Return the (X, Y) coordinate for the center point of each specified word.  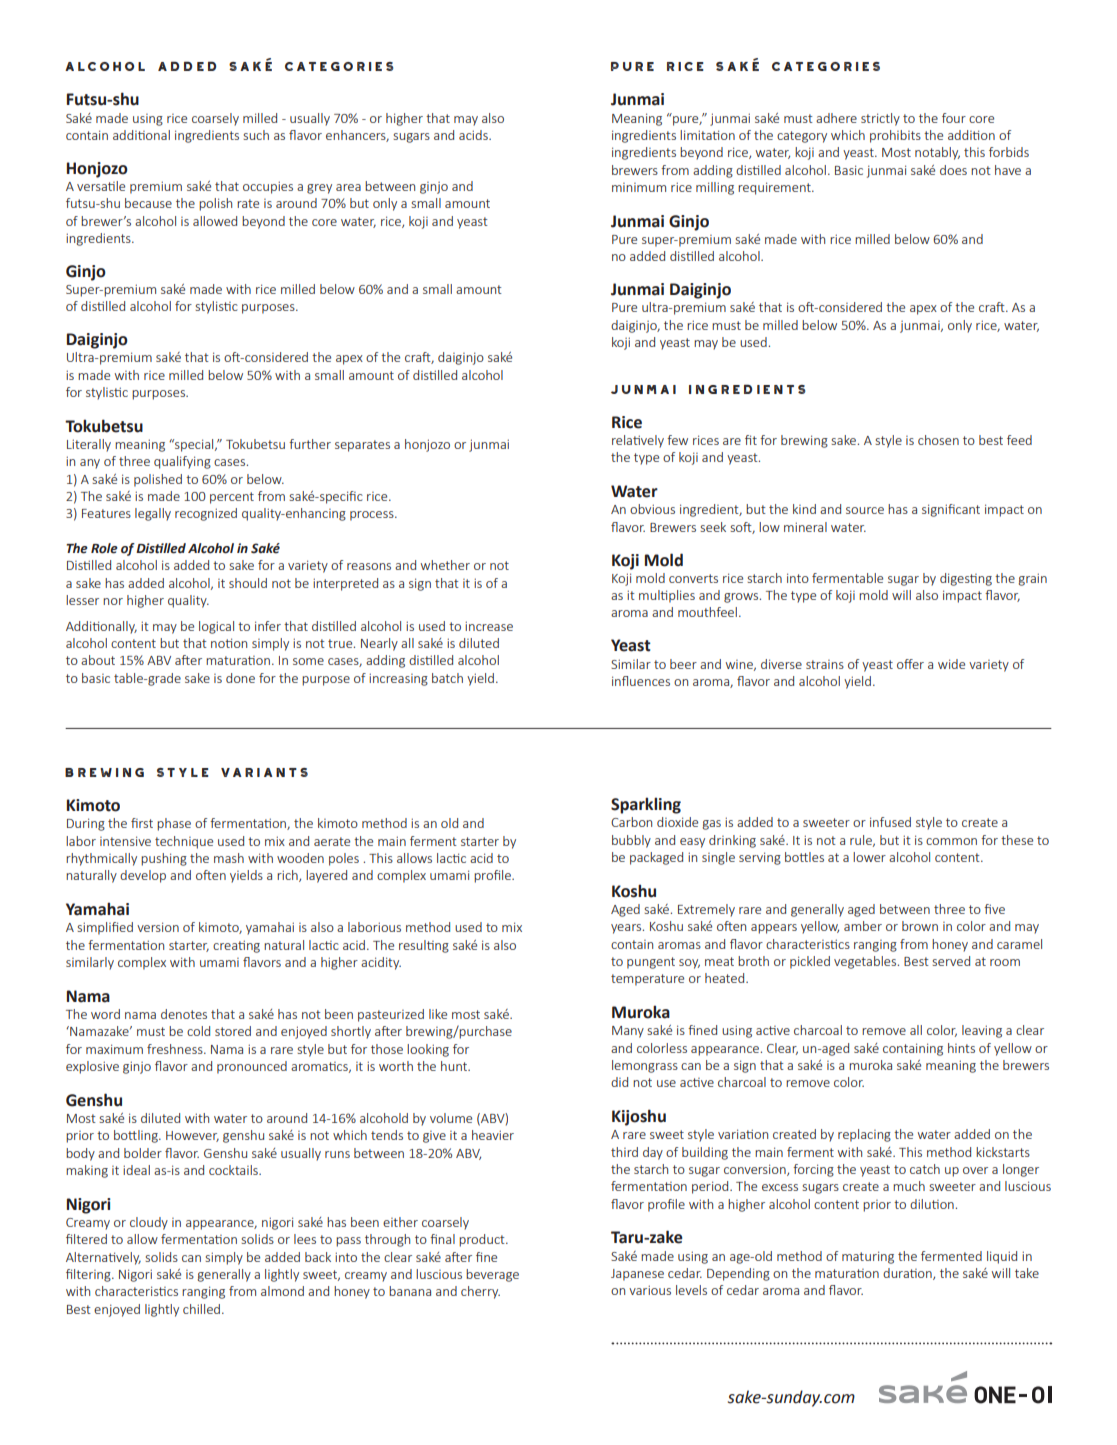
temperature (647, 980)
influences (641, 681)
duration (908, 1274)
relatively (638, 441)
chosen (938, 440)
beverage (492, 1275)
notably (937, 153)
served (951, 961)
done (240, 678)
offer (910, 664)
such (256, 135)
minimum (639, 187)
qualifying (182, 462)
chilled (201, 1309)
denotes (184, 1014)
